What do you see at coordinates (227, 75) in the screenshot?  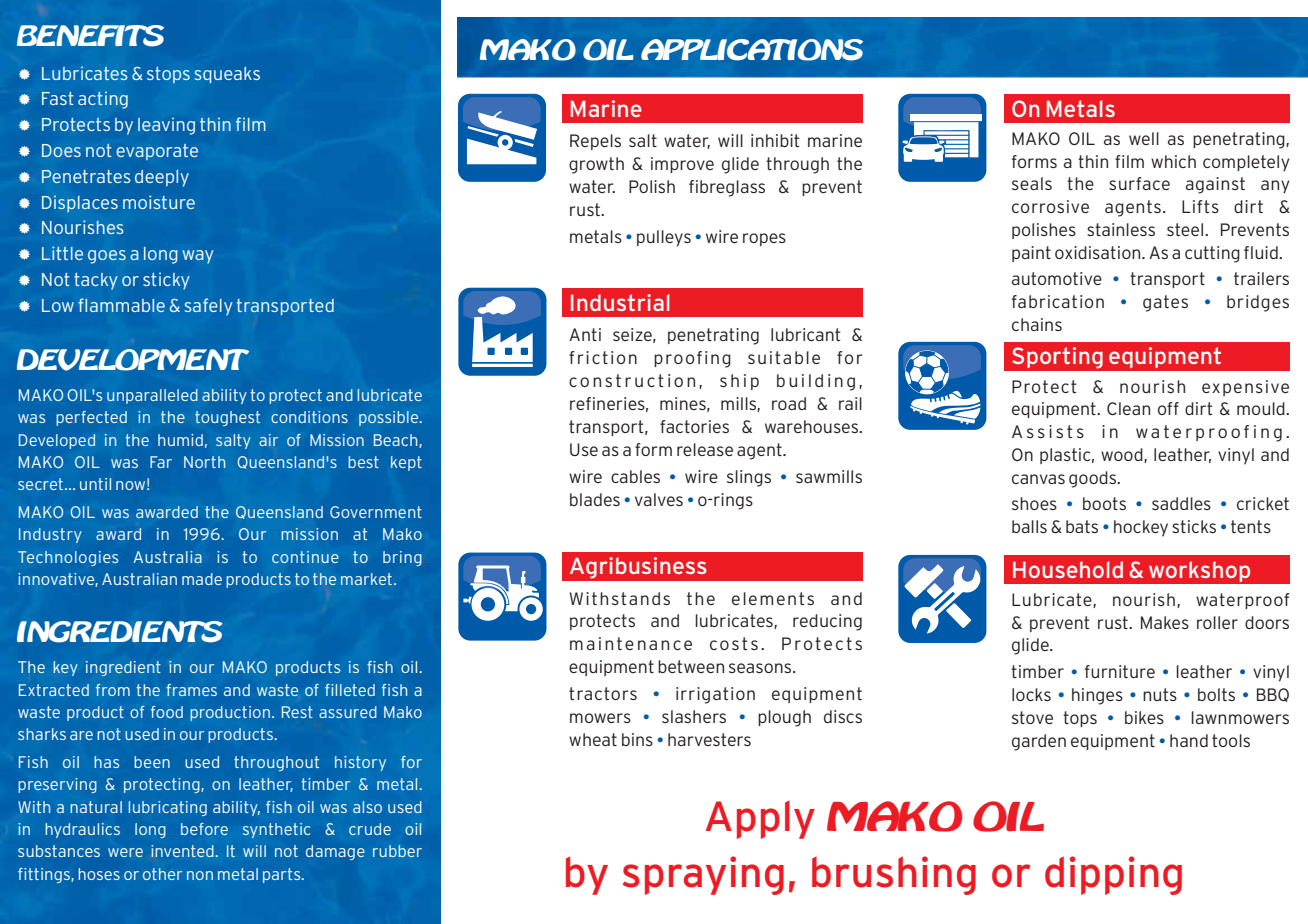 I see `squeaks` at bounding box center [227, 75].
